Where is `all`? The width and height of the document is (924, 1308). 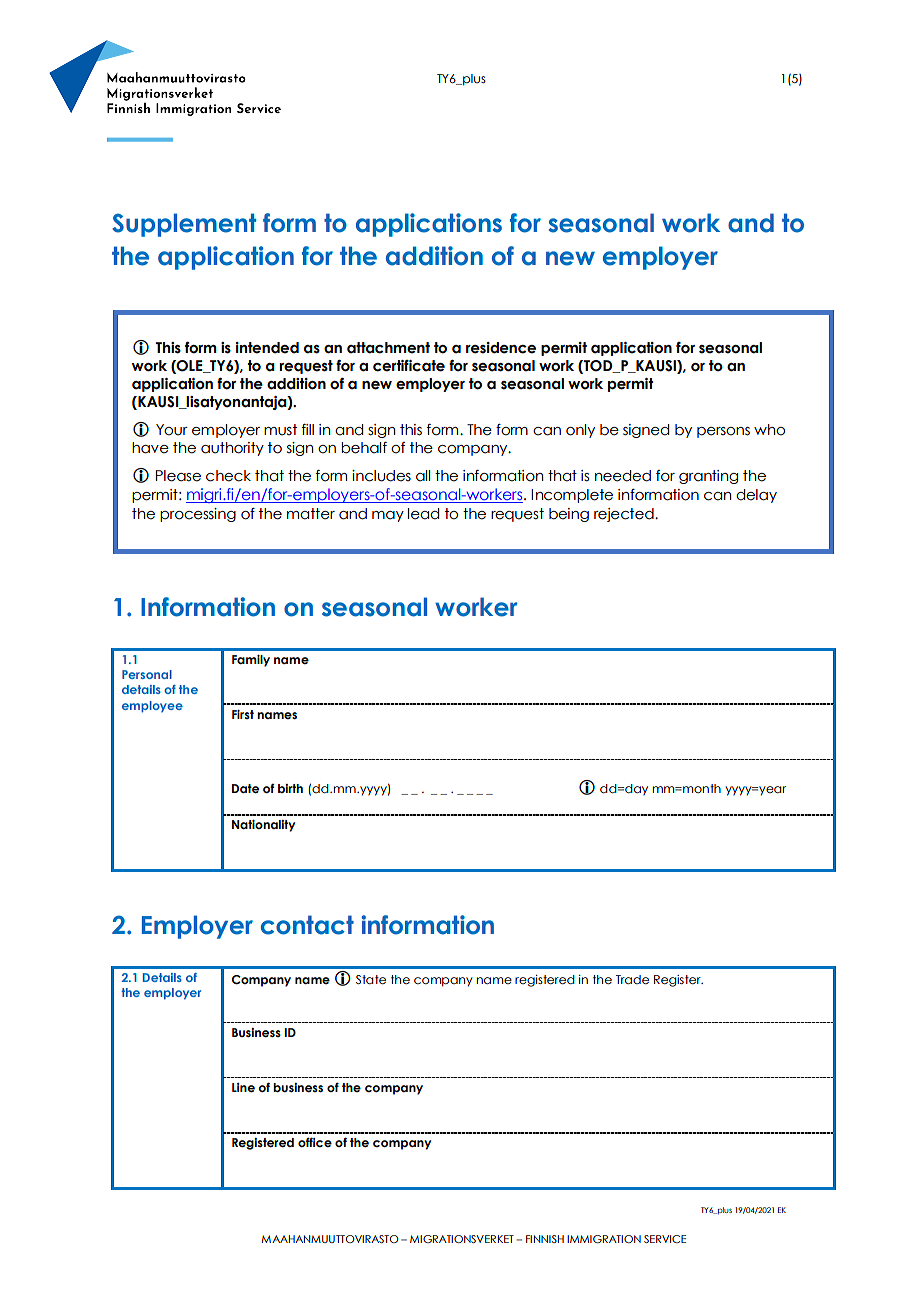
all is located at coordinates (423, 476).
